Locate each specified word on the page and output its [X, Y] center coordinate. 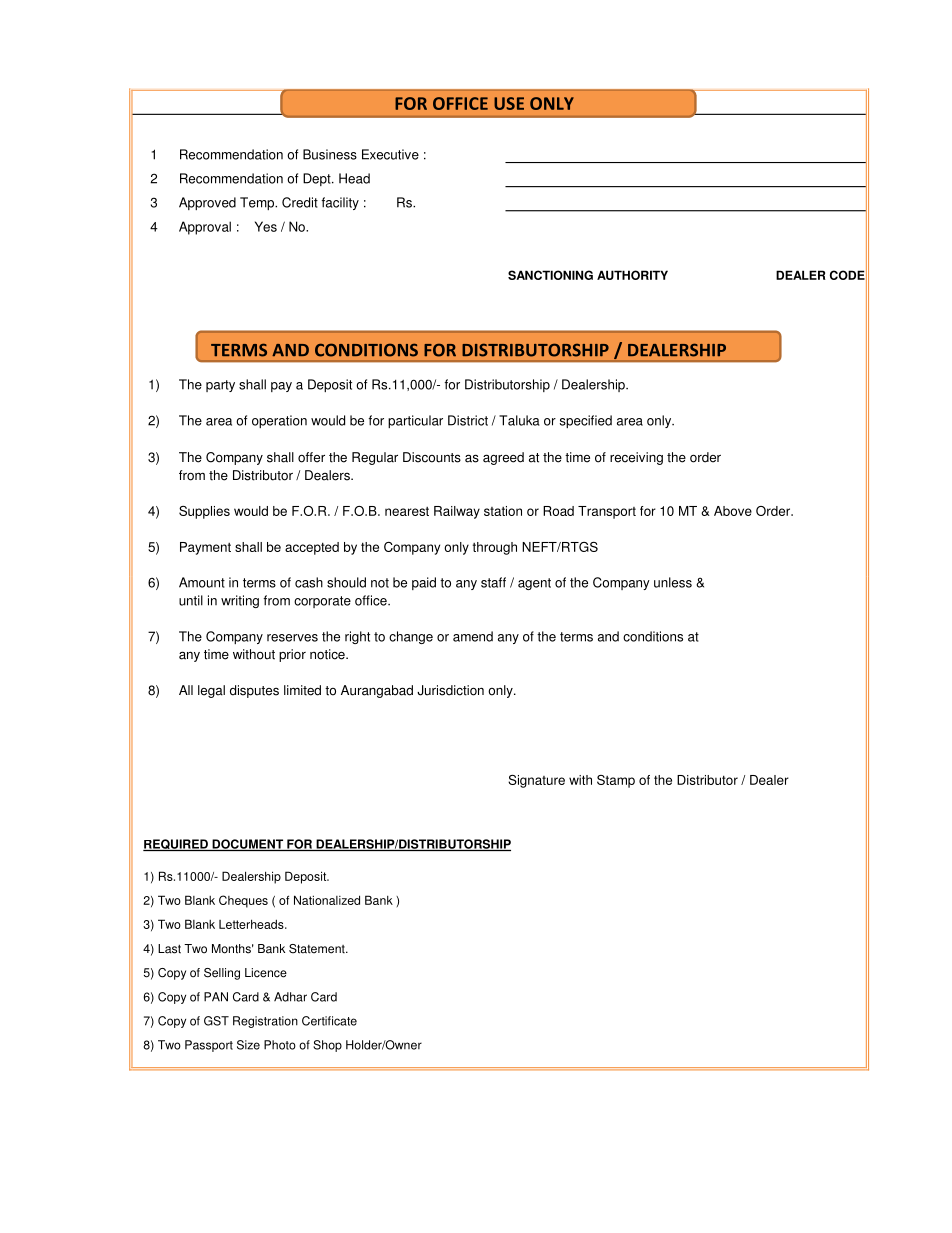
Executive [390, 154]
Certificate [329, 1021]
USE [509, 103]
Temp [258, 203]
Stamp [616, 781]
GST [216, 1021]
